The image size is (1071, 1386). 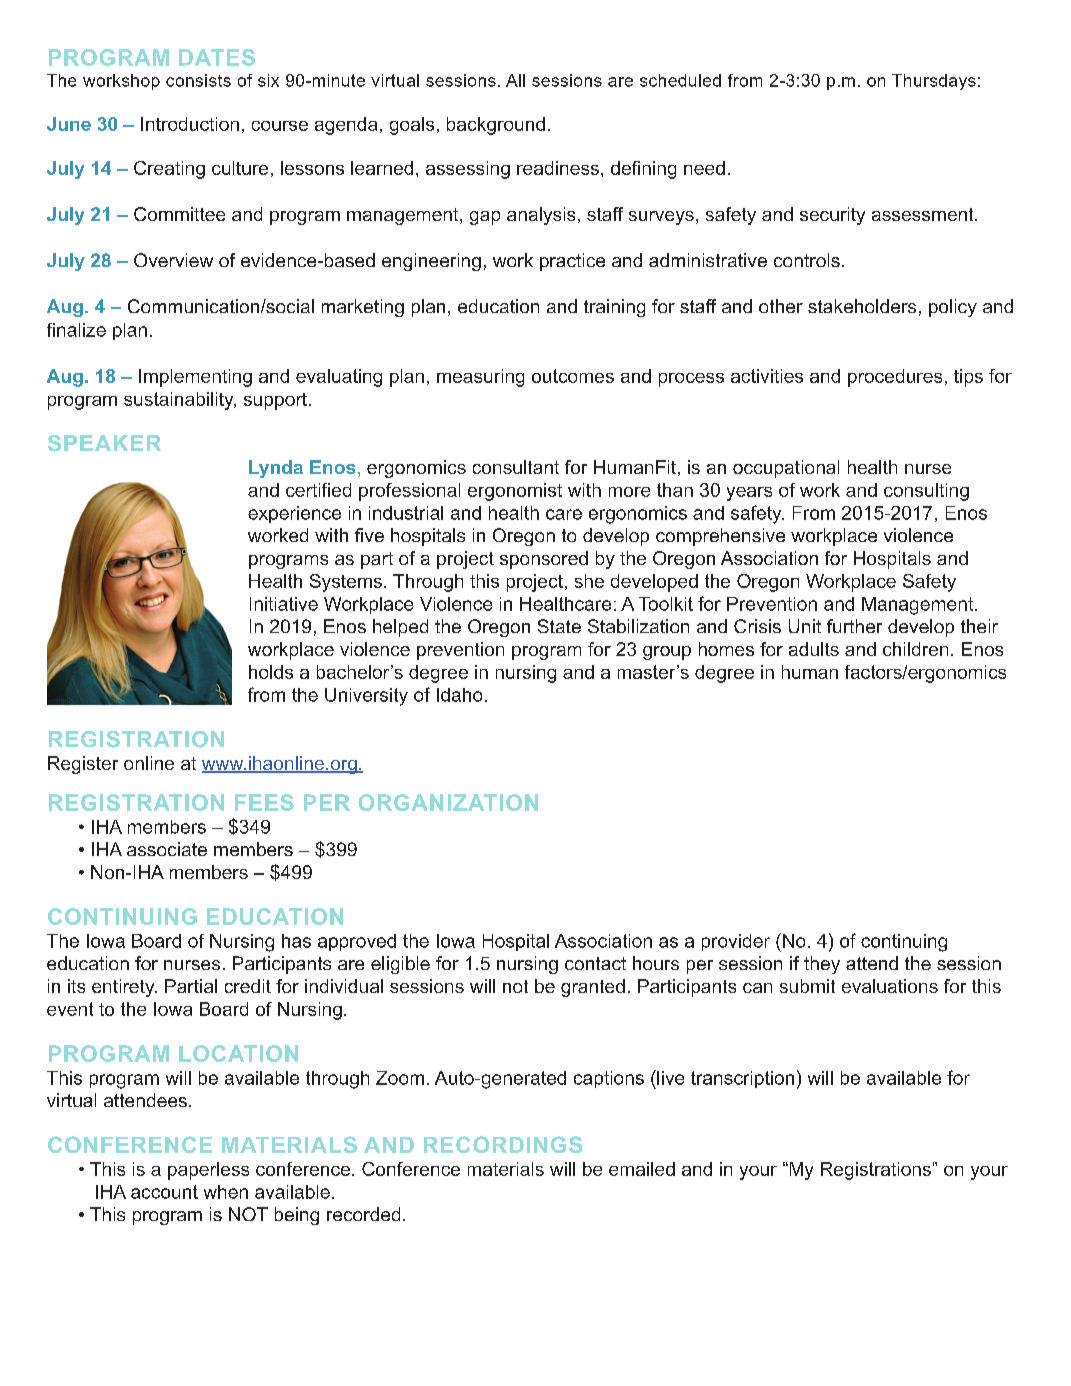 What do you see at coordinates (503, 1144) in the image?
I see `RECORDINGS` at bounding box center [503, 1144].
